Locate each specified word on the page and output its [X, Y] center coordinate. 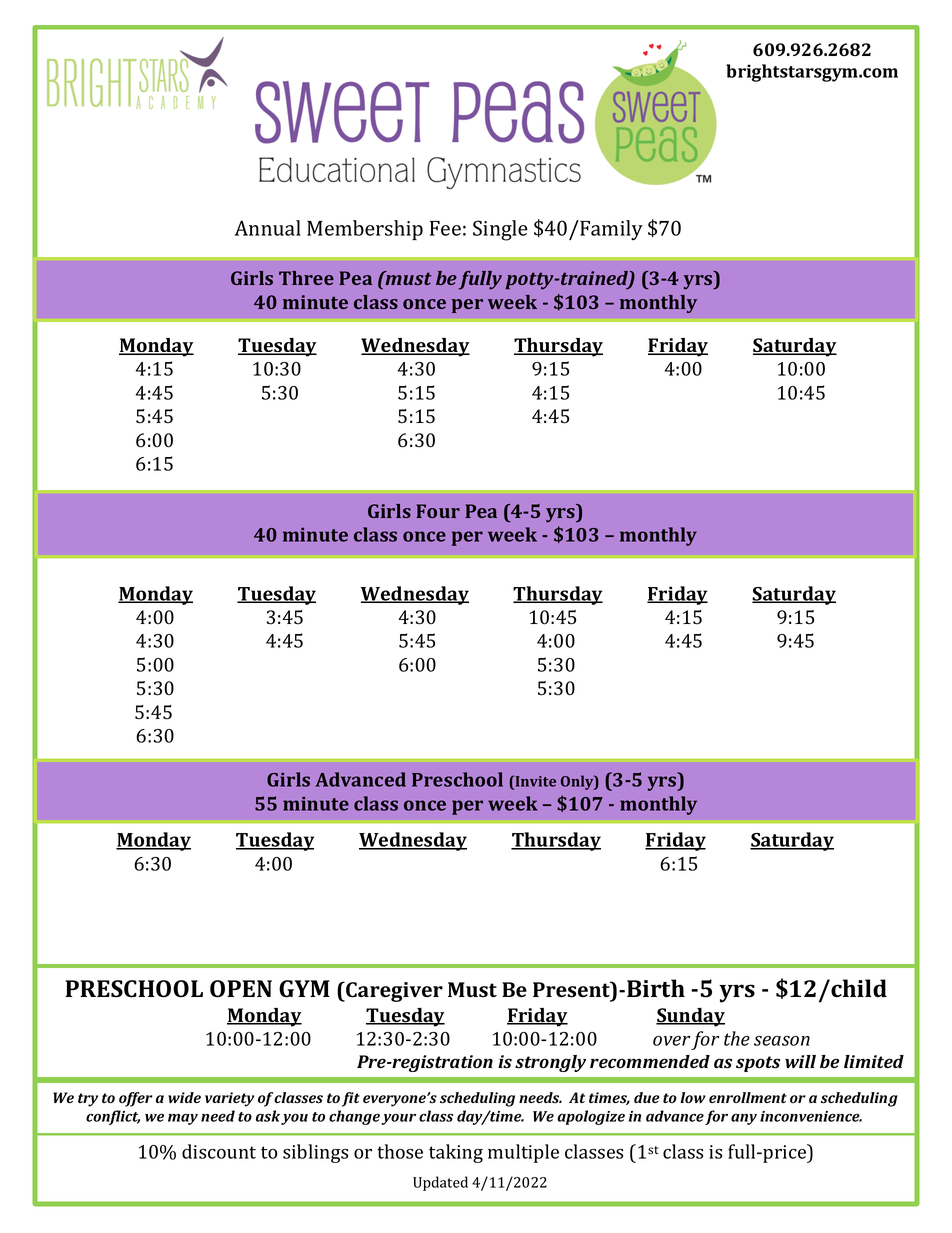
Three [306, 278]
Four [438, 511]
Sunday [690, 1017]
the [737, 1038]
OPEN [241, 989]
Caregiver [393, 992]
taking [456, 1153]
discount [219, 1151]
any [744, 1119]
